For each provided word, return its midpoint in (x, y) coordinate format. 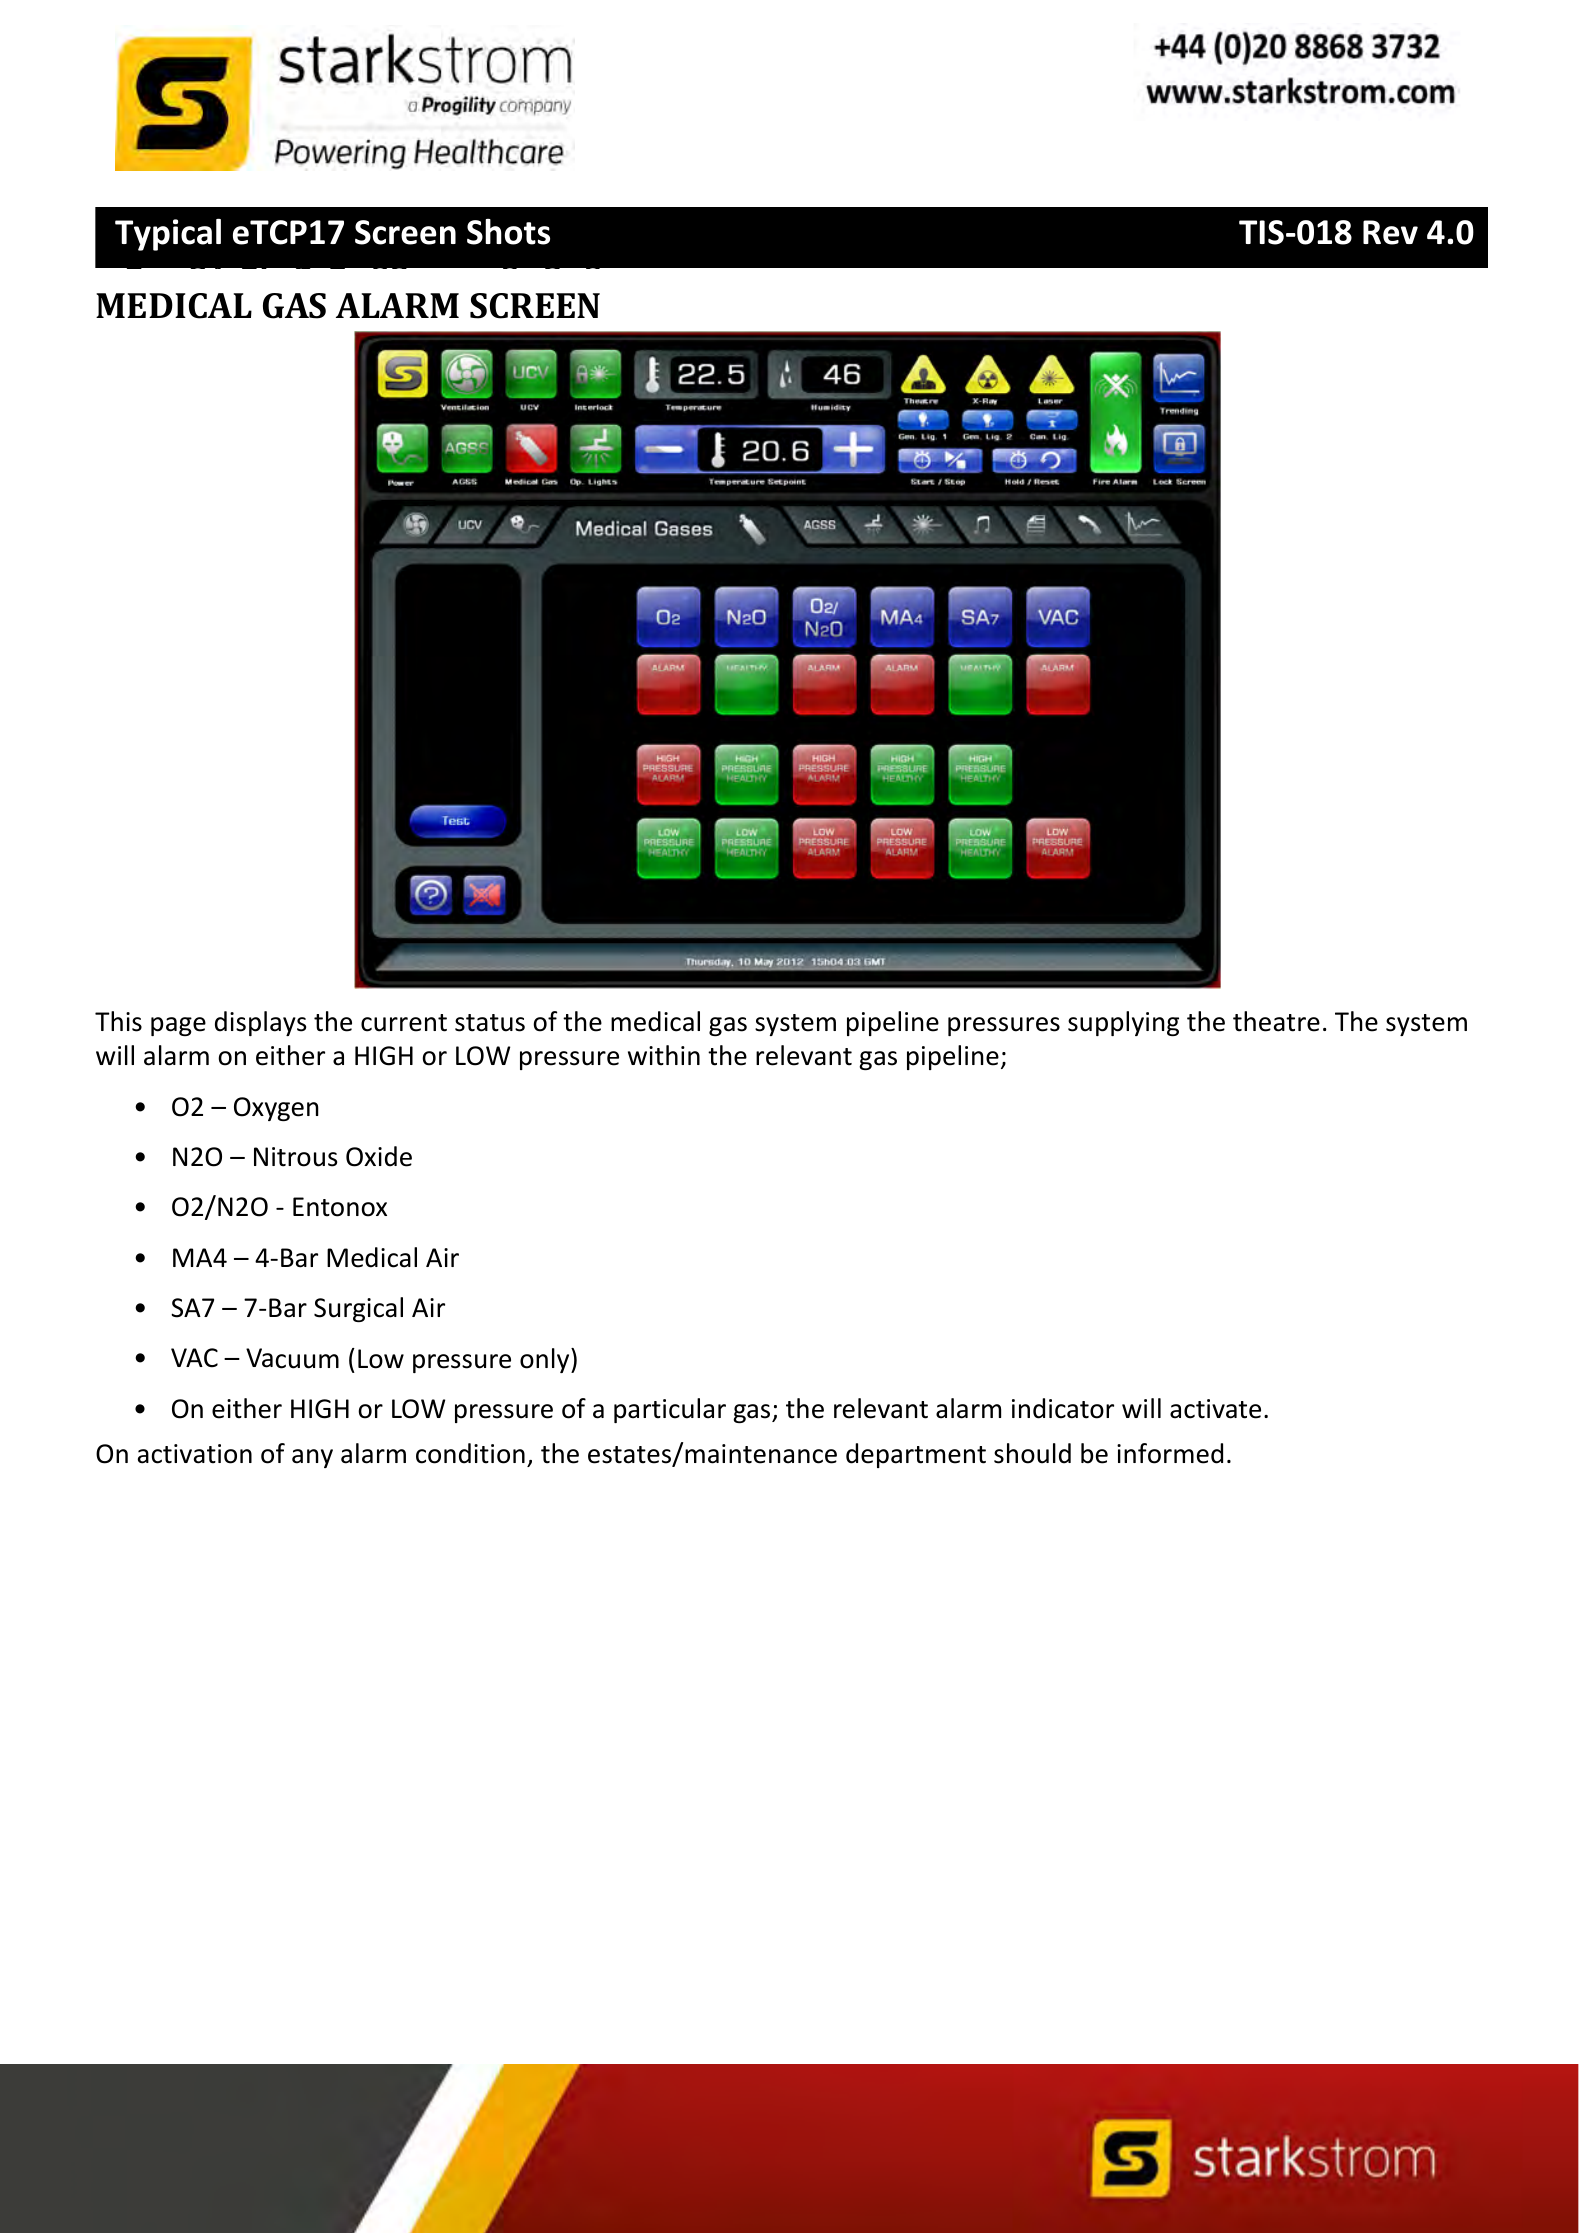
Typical (168, 235)
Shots (508, 232)
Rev (1390, 232)
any (312, 1458)
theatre (1276, 1021)
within (664, 1055)
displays (260, 1023)
